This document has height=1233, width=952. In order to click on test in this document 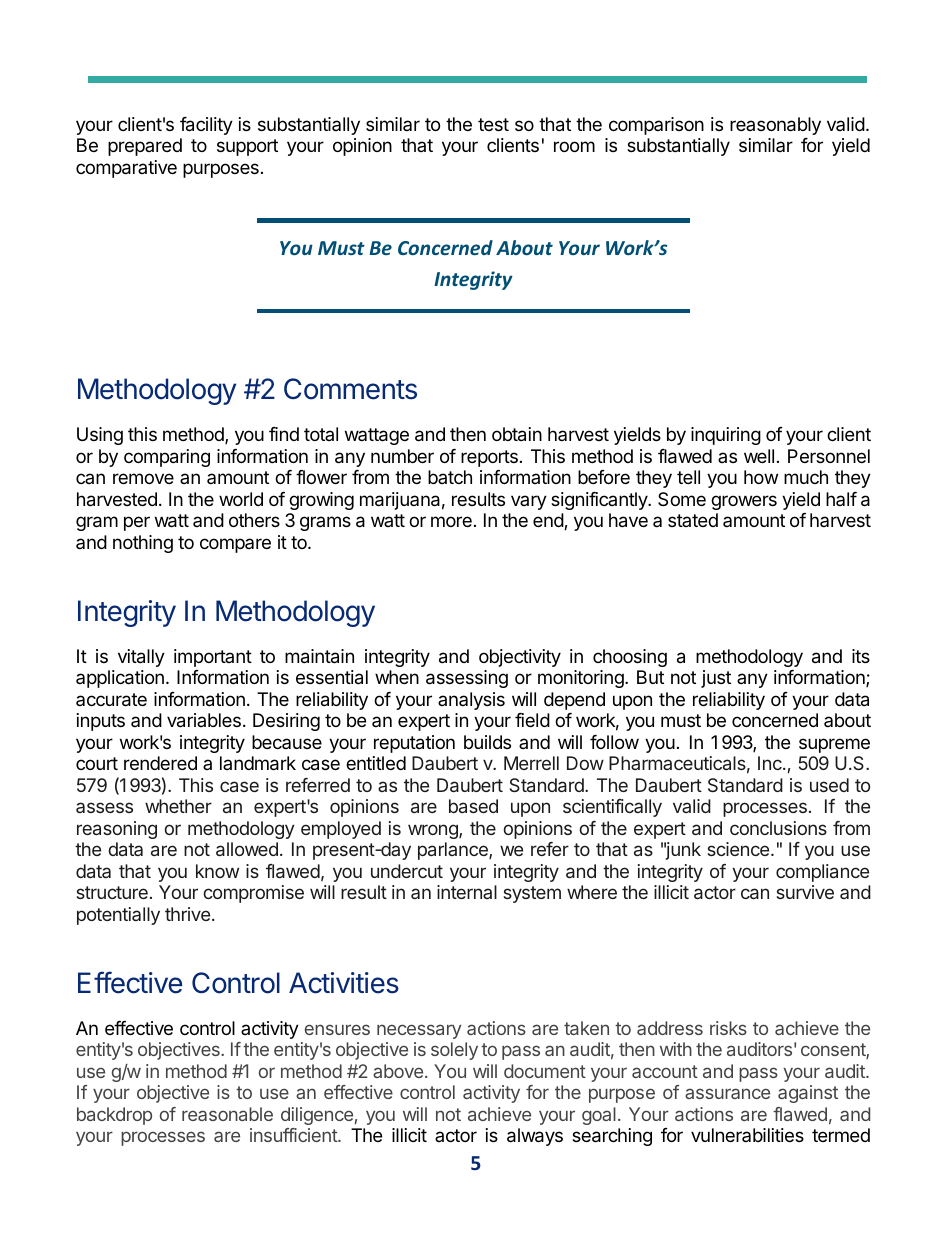, I will do `click(493, 124)`.
